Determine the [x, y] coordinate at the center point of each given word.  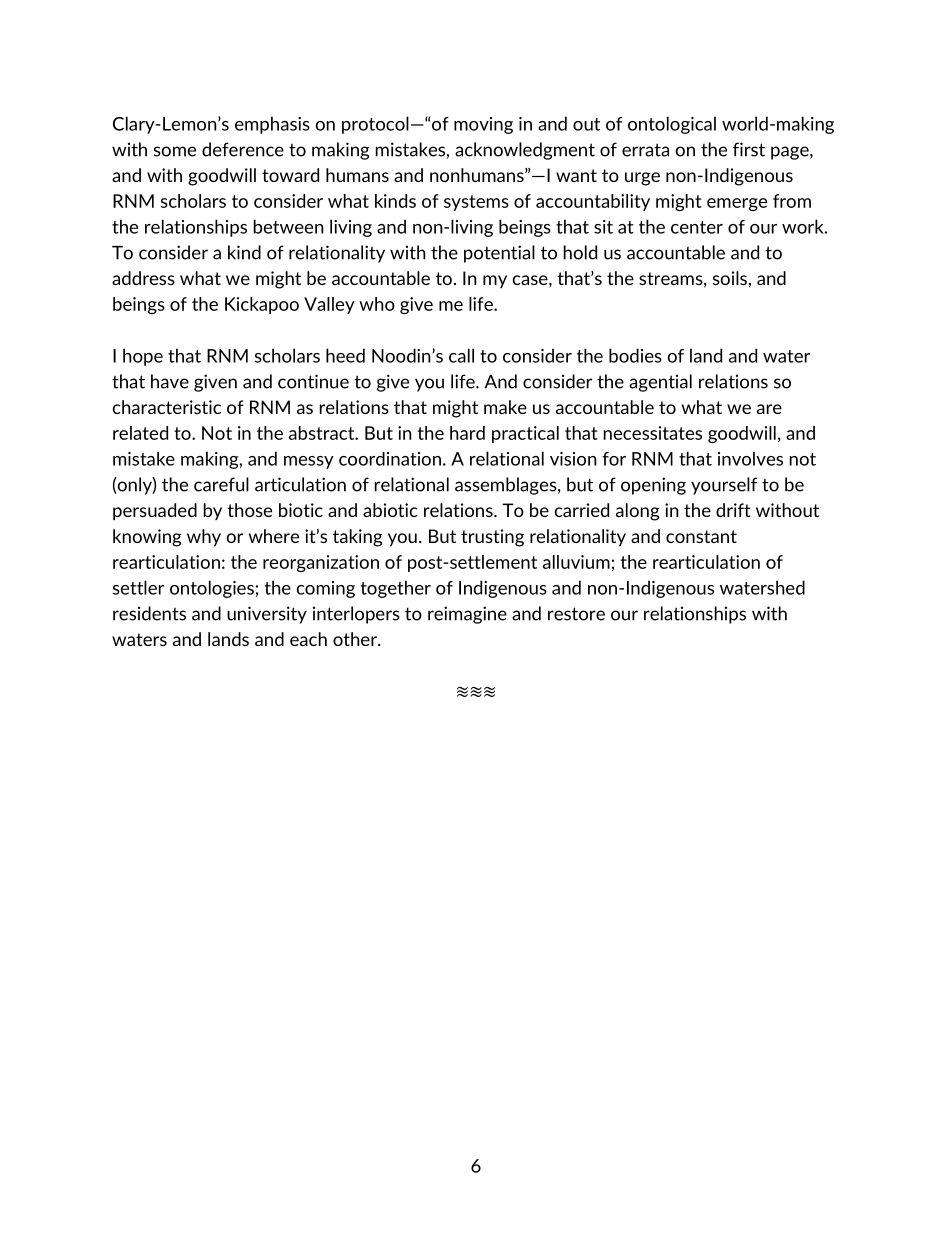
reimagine [467, 615]
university [267, 615]
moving [483, 125]
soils [730, 278]
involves [750, 459]
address [143, 278]
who [377, 304]
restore [576, 614]
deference [243, 149]
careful [221, 484]
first [749, 149]
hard [467, 433]
